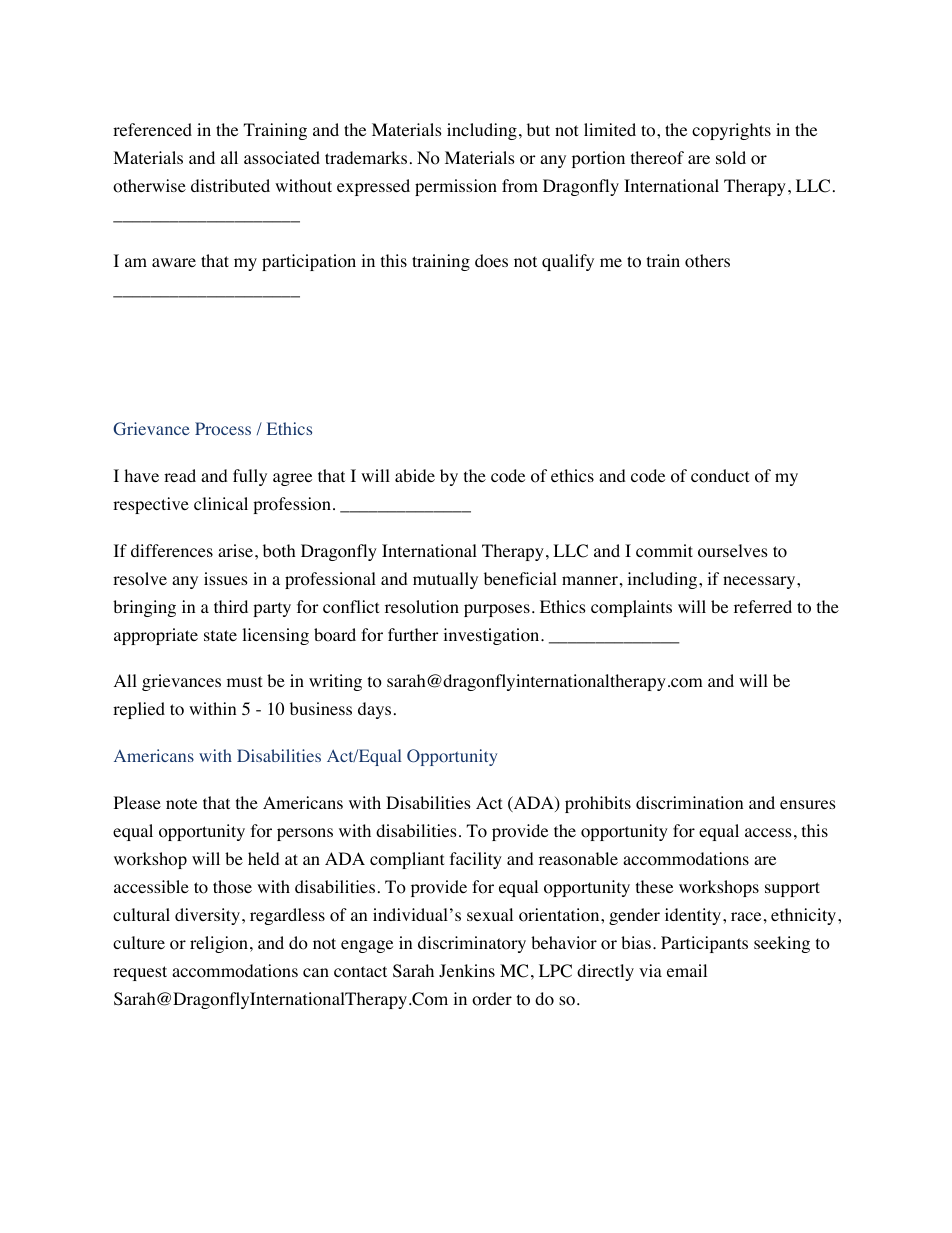 The height and width of the document is (1233, 952). I want to click on distributed, so click(230, 185).
